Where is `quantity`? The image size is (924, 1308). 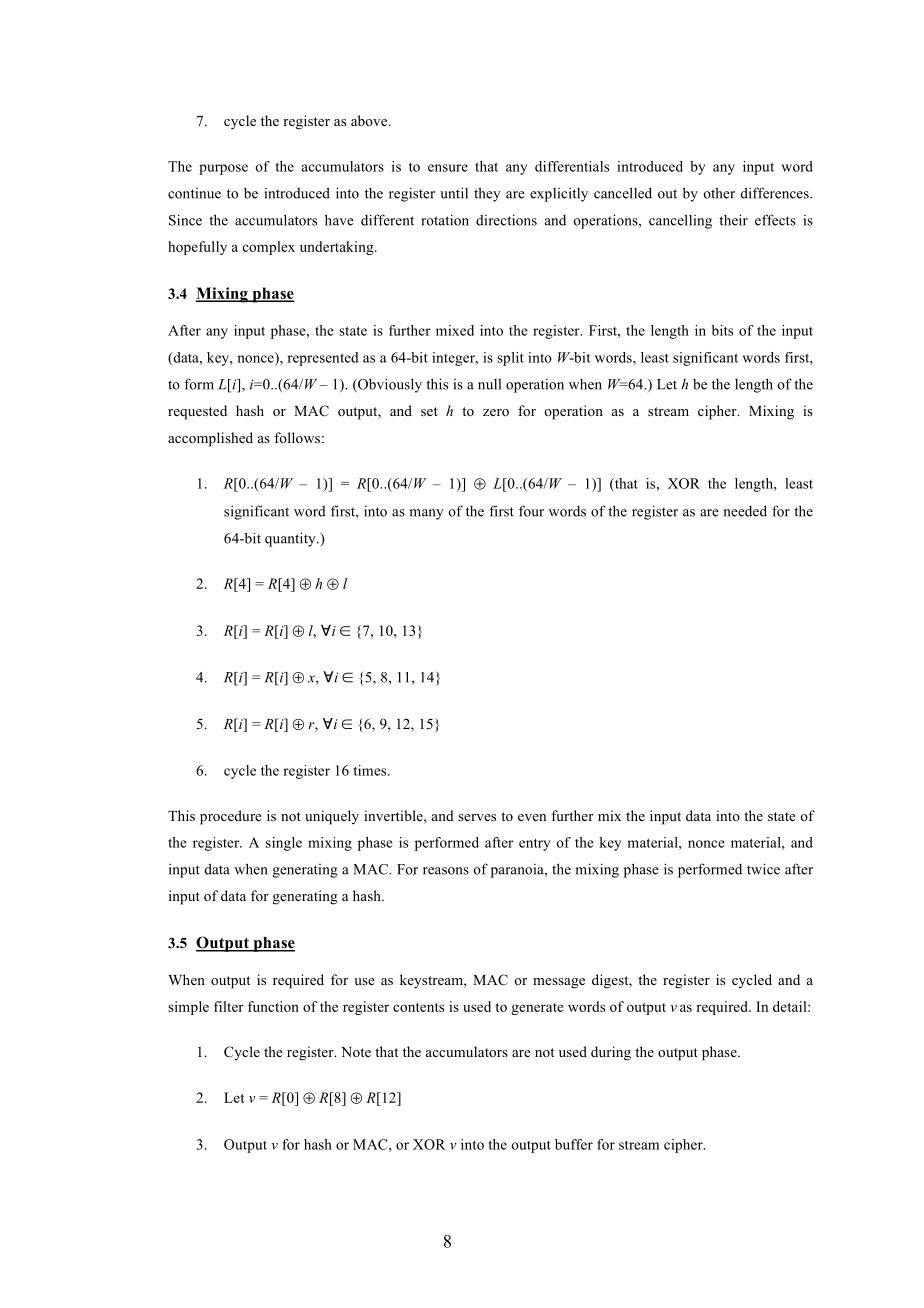 quantity is located at coordinates (291, 539).
